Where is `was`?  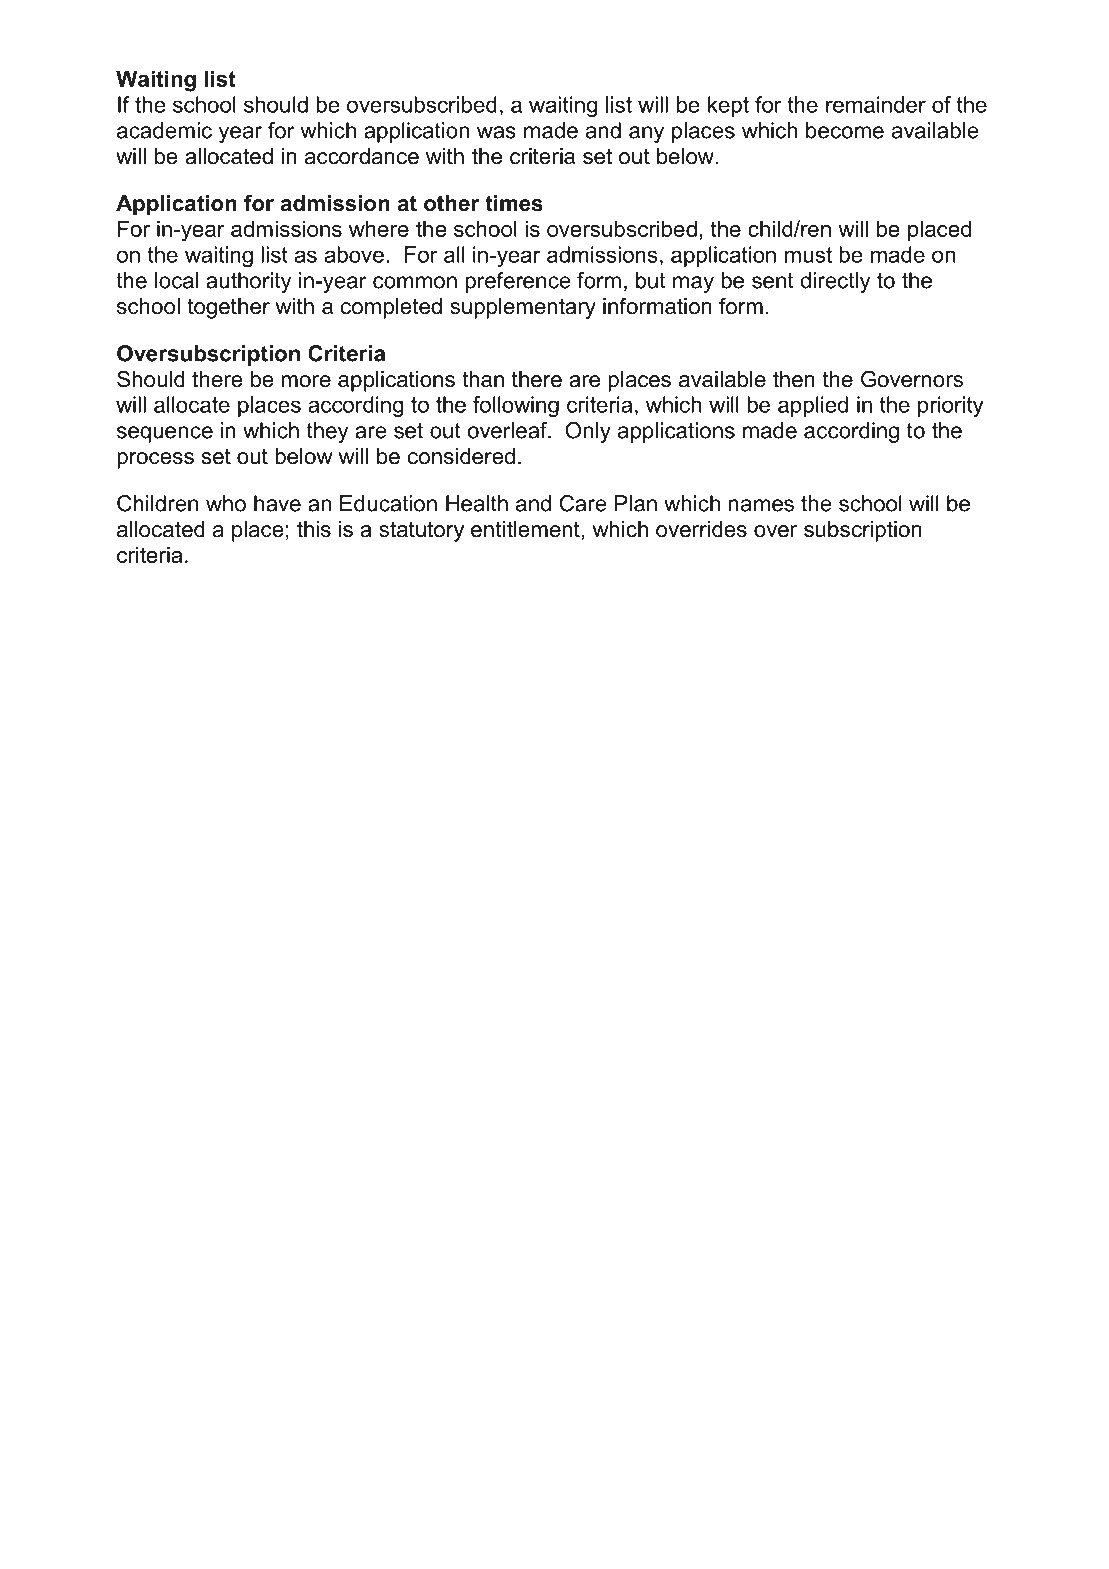 was is located at coordinates (496, 132).
